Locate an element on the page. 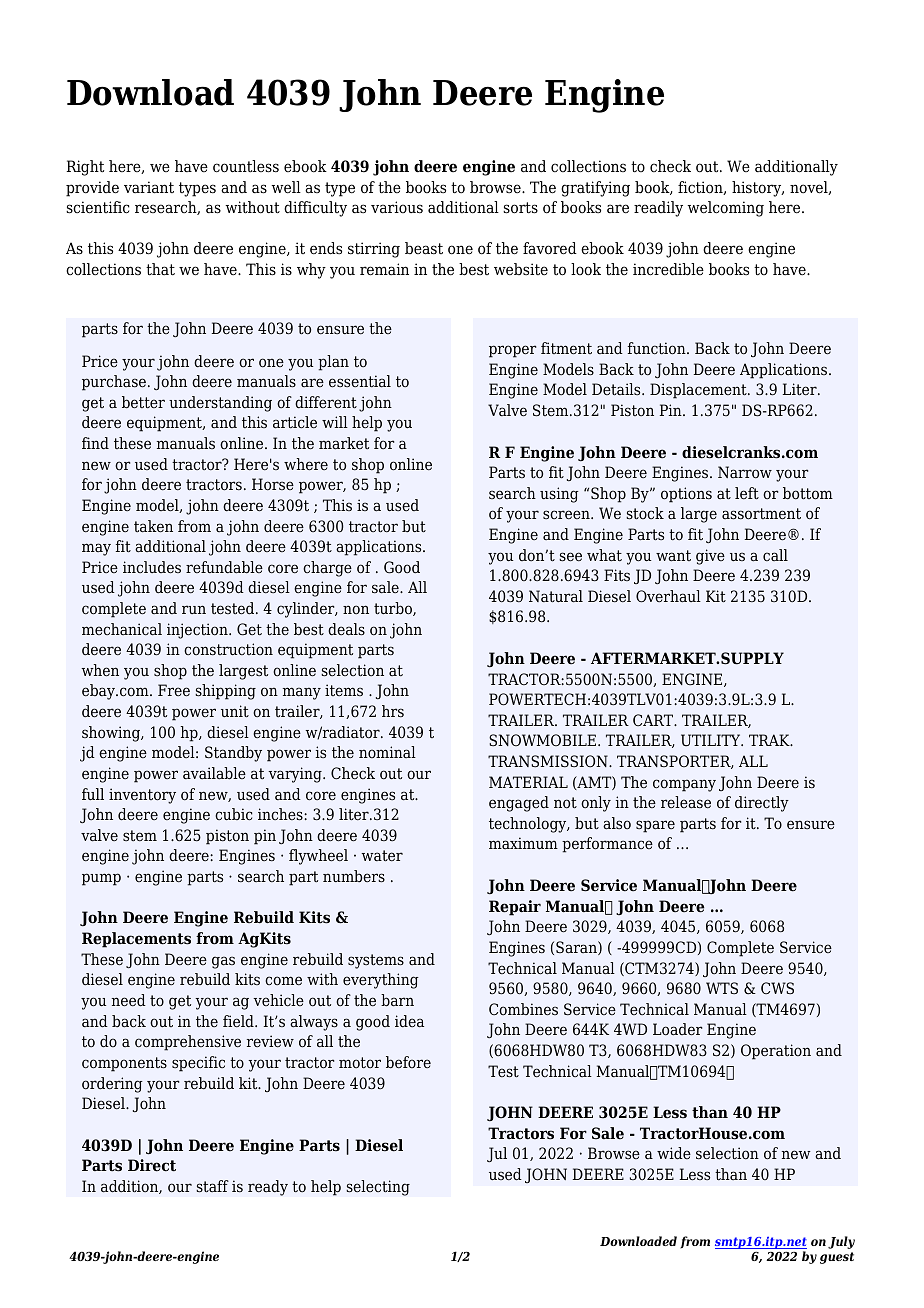 The width and height of the image is (924, 1308). history is located at coordinates (758, 189).
